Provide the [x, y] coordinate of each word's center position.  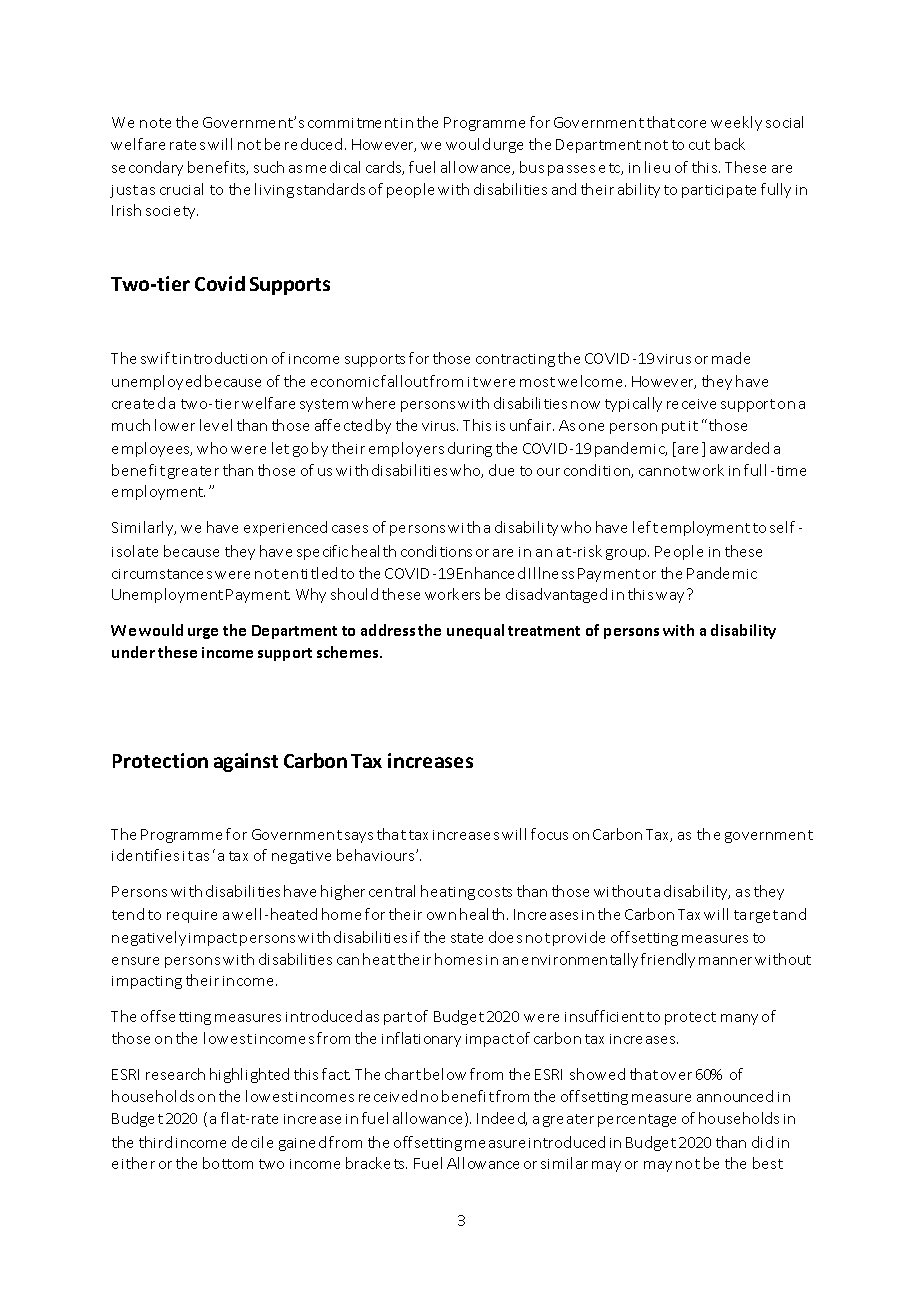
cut [699, 145]
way [670, 597]
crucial [181, 189]
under [133, 652]
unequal [475, 631]
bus [532, 167]
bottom [228, 1163]
